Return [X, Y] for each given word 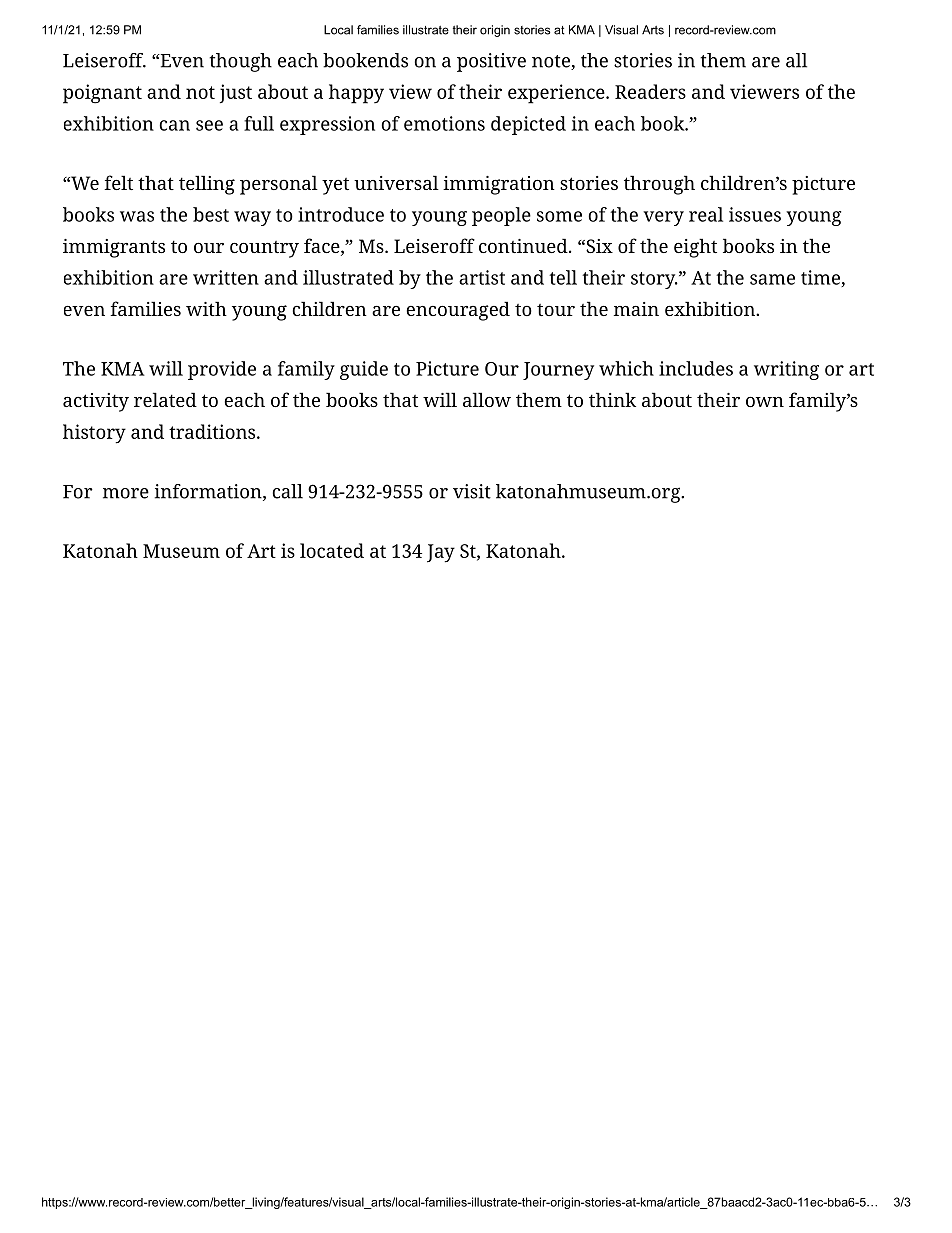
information [209, 492]
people [501, 216]
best [211, 214]
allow [487, 399]
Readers [650, 91]
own [765, 402]
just [236, 93]
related [165, 399]
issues [755, 214]
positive [491, 62]
